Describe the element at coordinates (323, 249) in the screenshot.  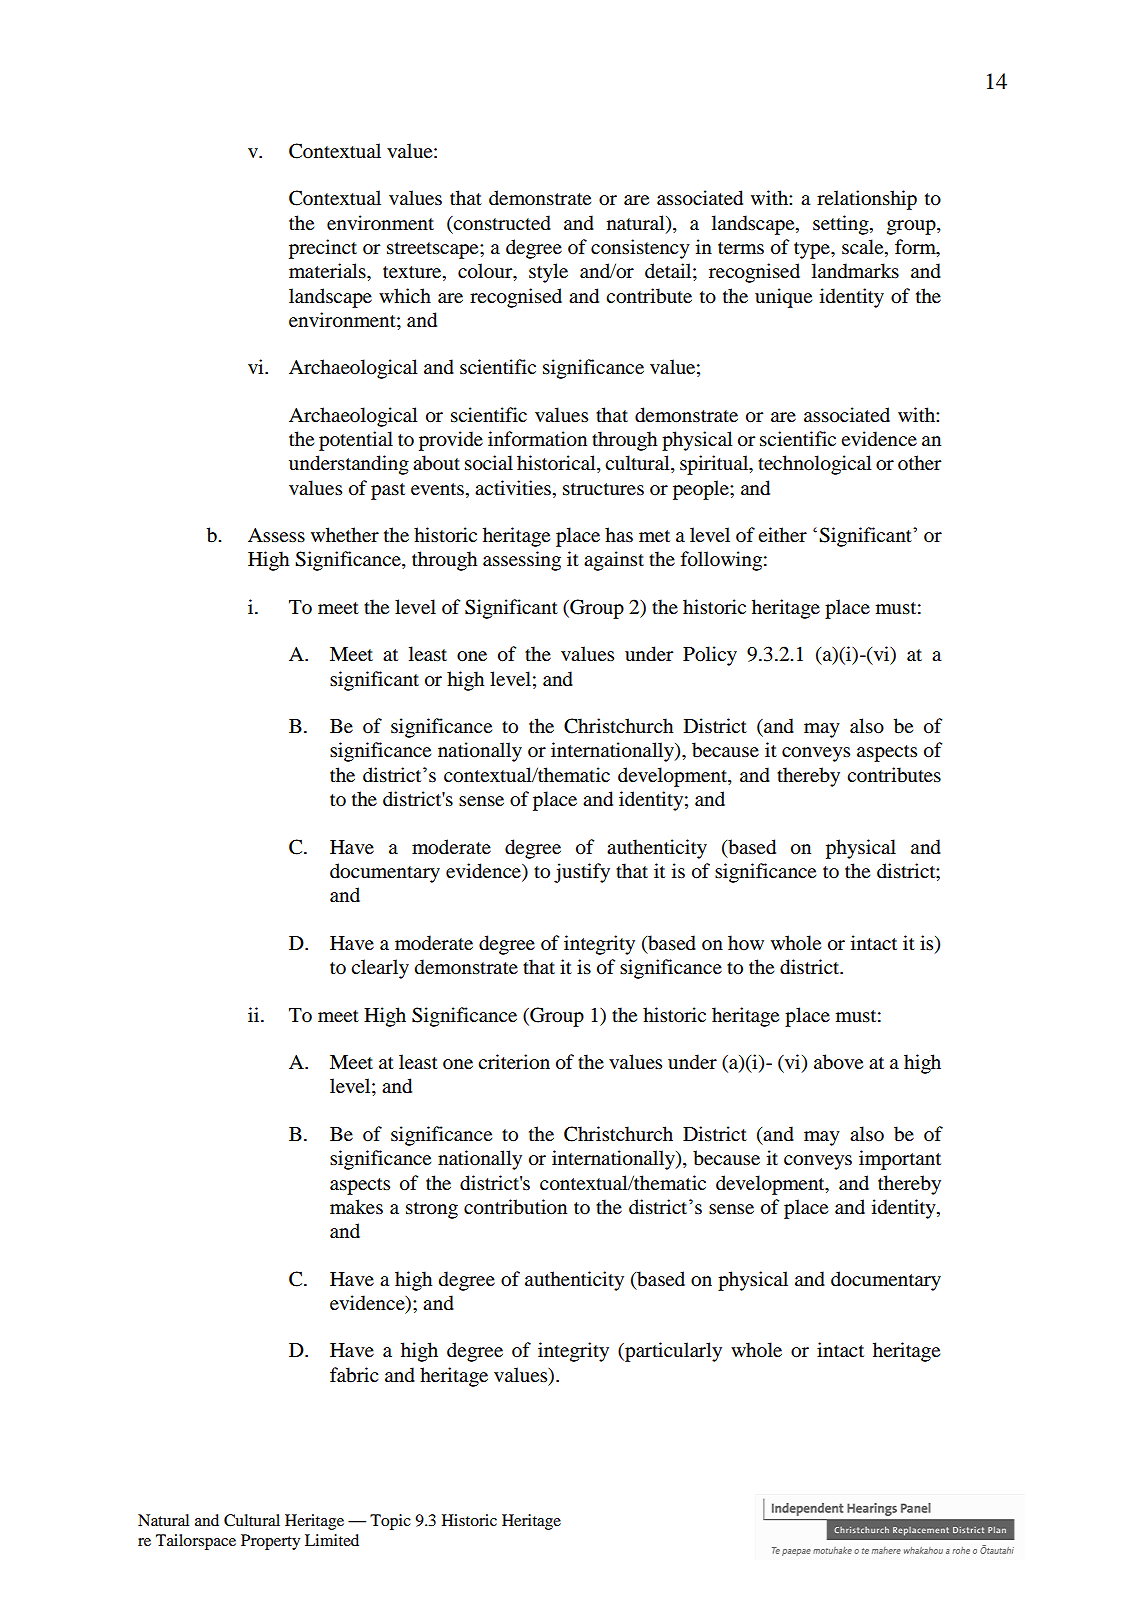
I see `precinct` at that location.
